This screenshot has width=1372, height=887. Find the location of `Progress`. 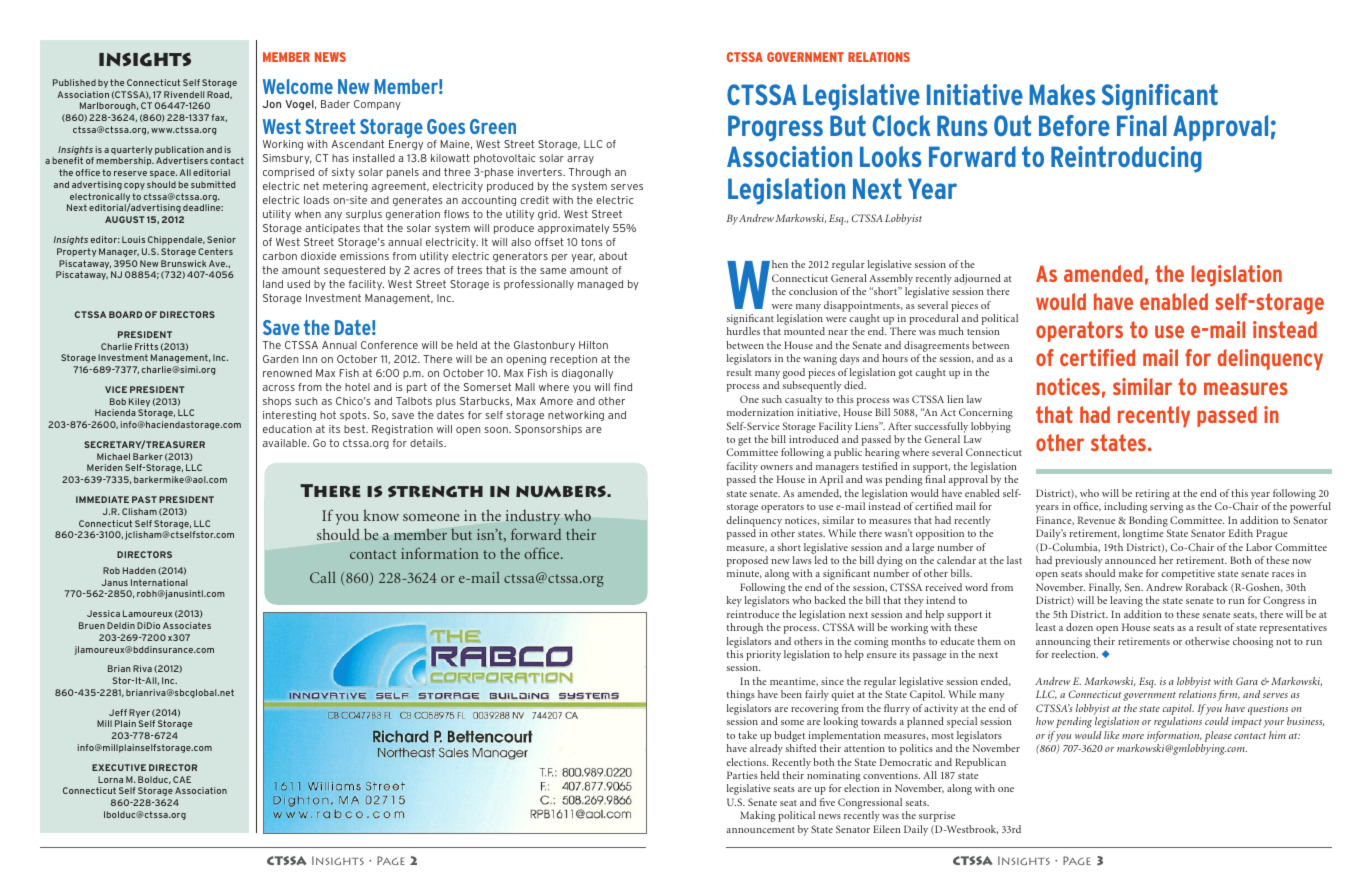

Progress is located at coordinates (775, 128).
